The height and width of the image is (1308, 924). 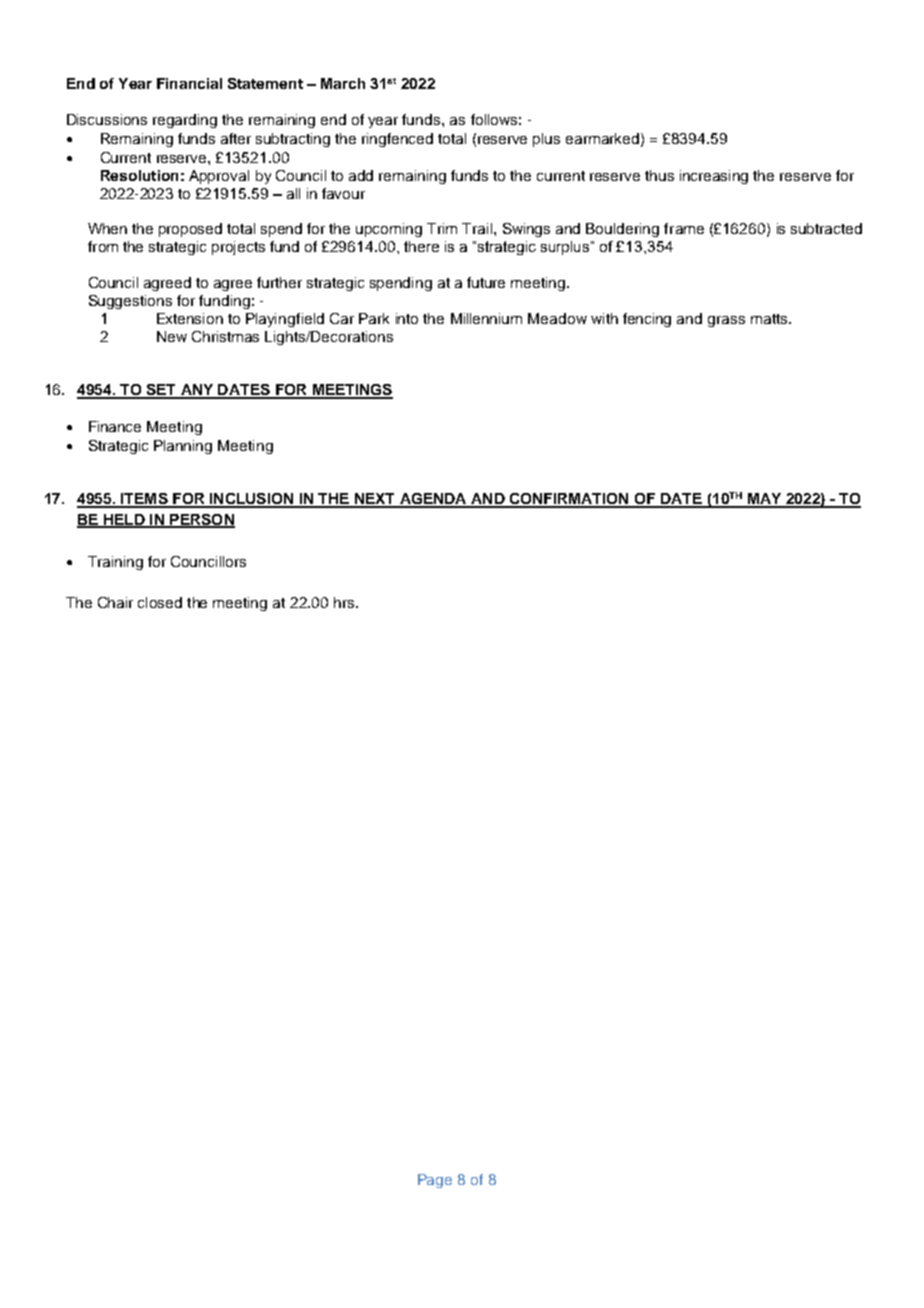 What do you see at coordinates (714, 177) in the image?
I see `increasing` at bounding box center [714, 177].
